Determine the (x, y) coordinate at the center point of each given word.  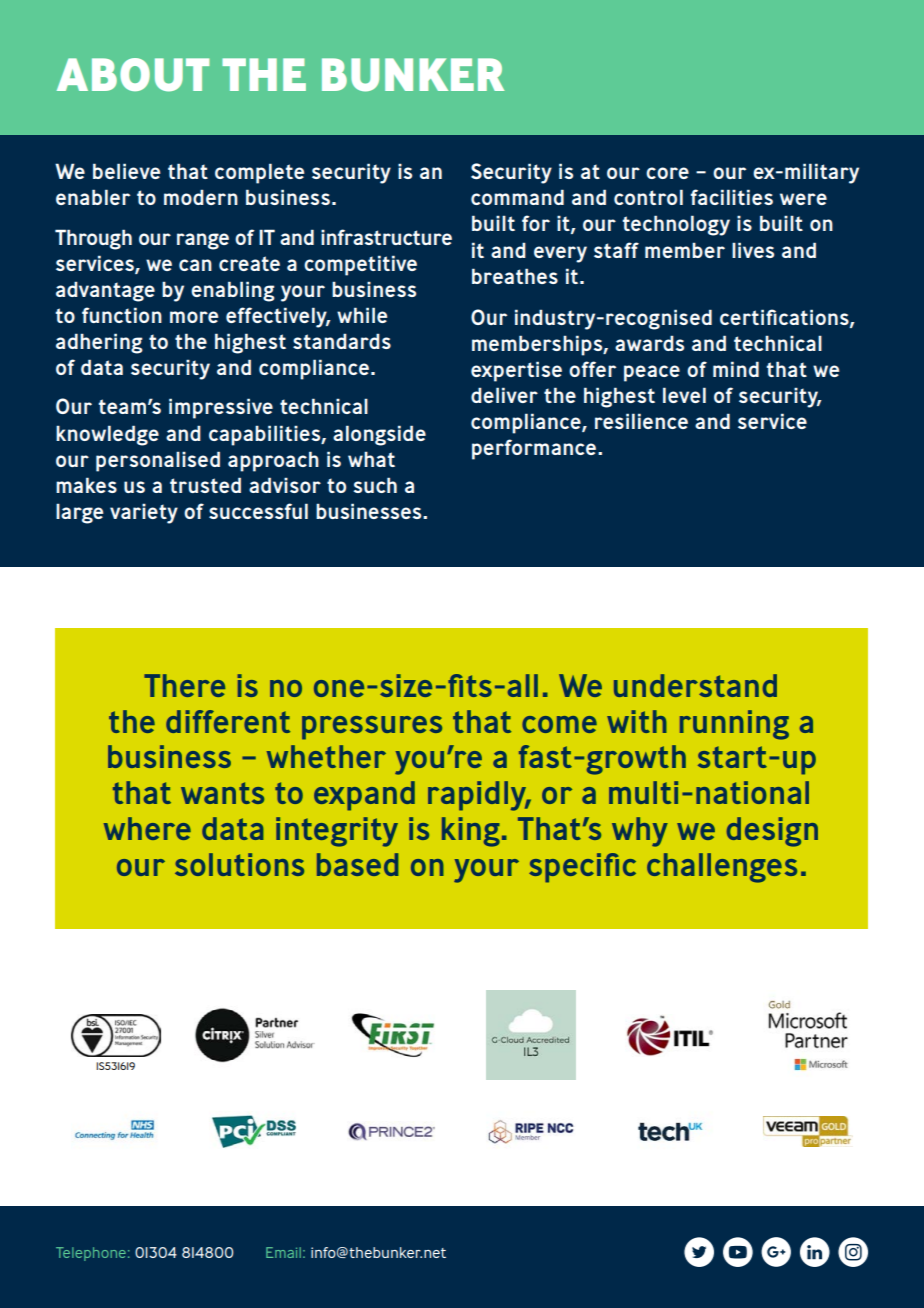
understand (695, 685)
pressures (372, 728)
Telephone (91, 1254)
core (667, 173)
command (517, 197)
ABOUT (133, 75)
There (184, 685)
